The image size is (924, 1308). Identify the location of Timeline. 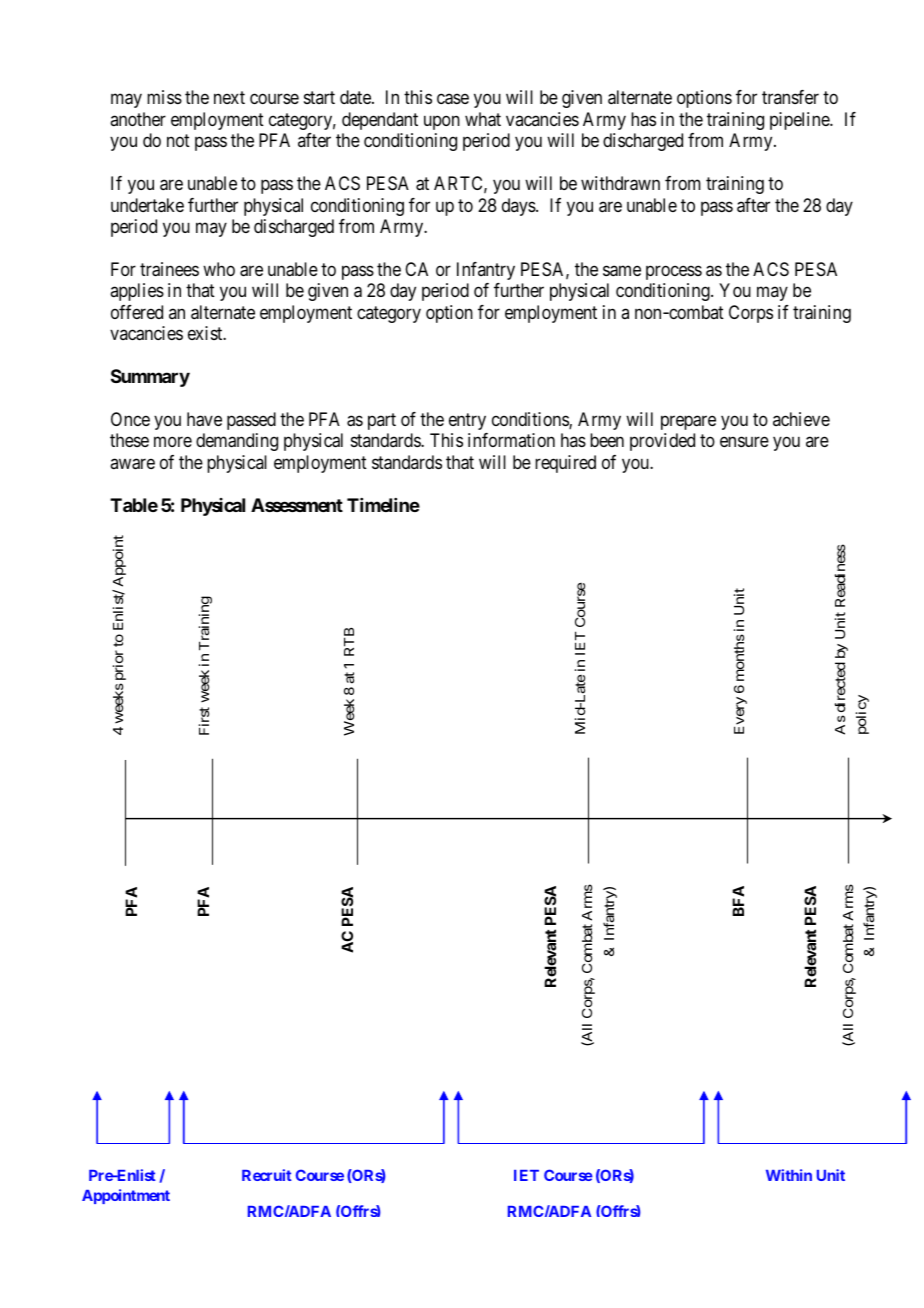
(383, 505).
